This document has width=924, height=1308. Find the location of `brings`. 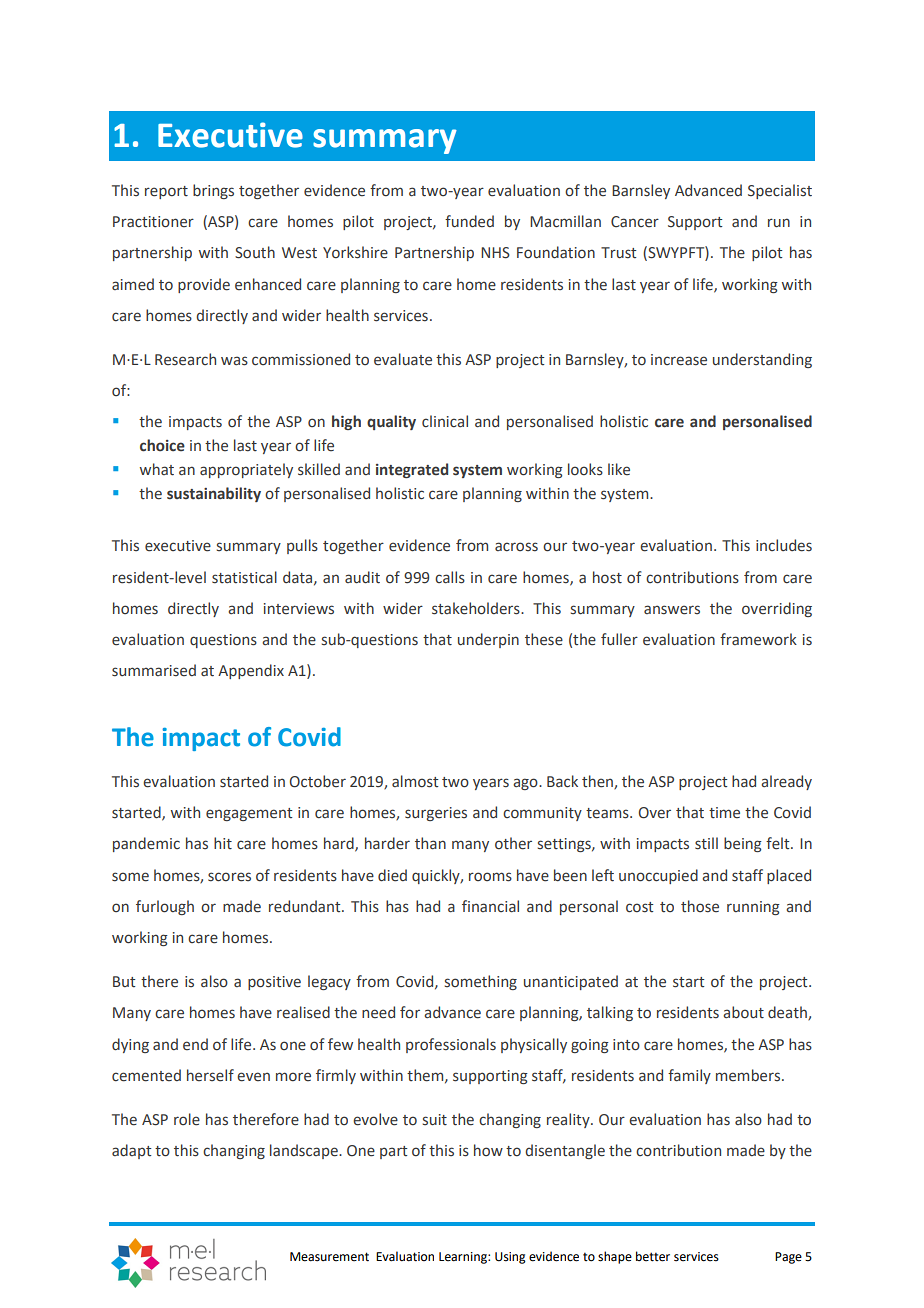

brings is located at coordinates (213, 191).
